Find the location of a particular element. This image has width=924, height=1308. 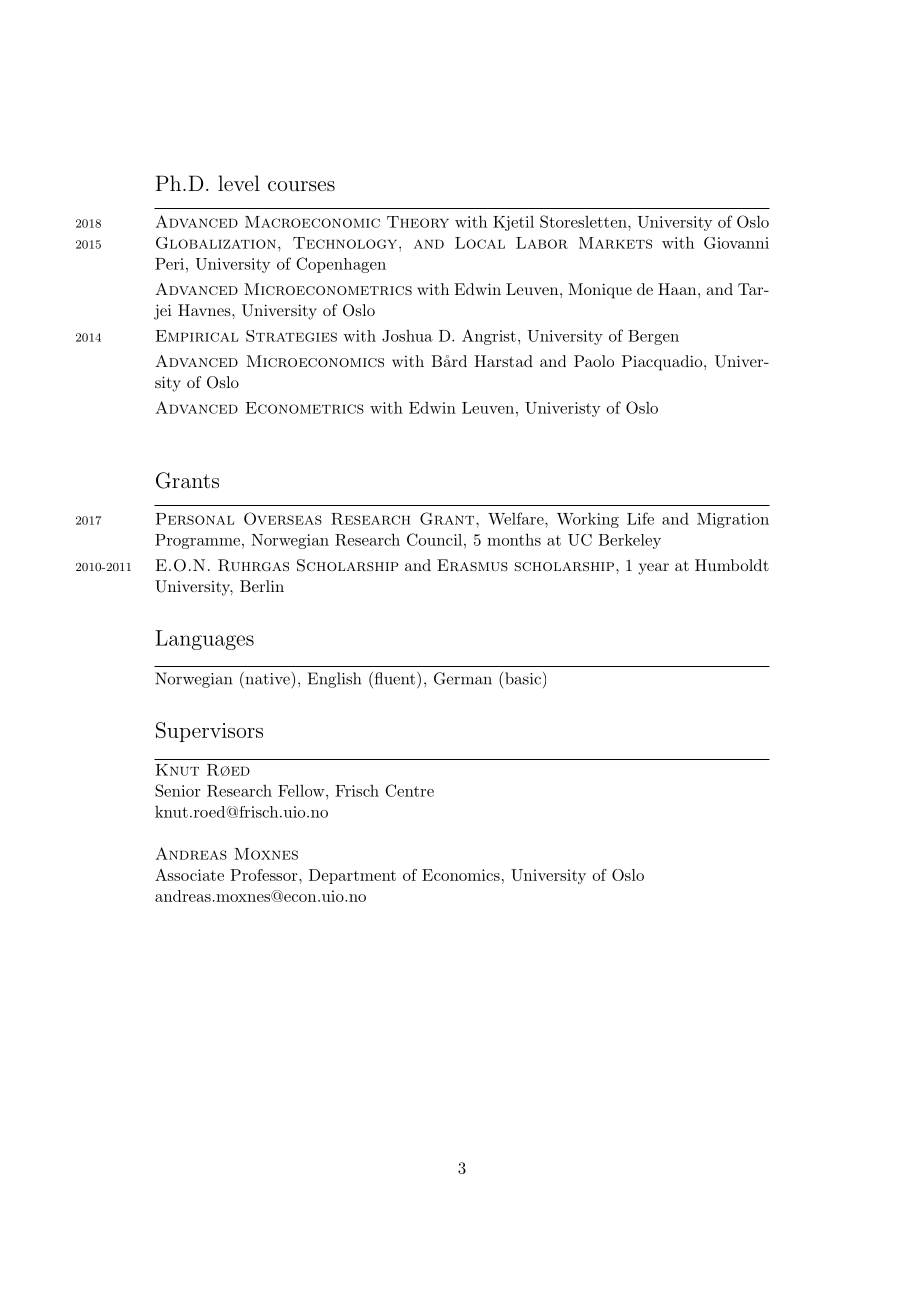

Piacquadio is located at coordinates (663, 363).
